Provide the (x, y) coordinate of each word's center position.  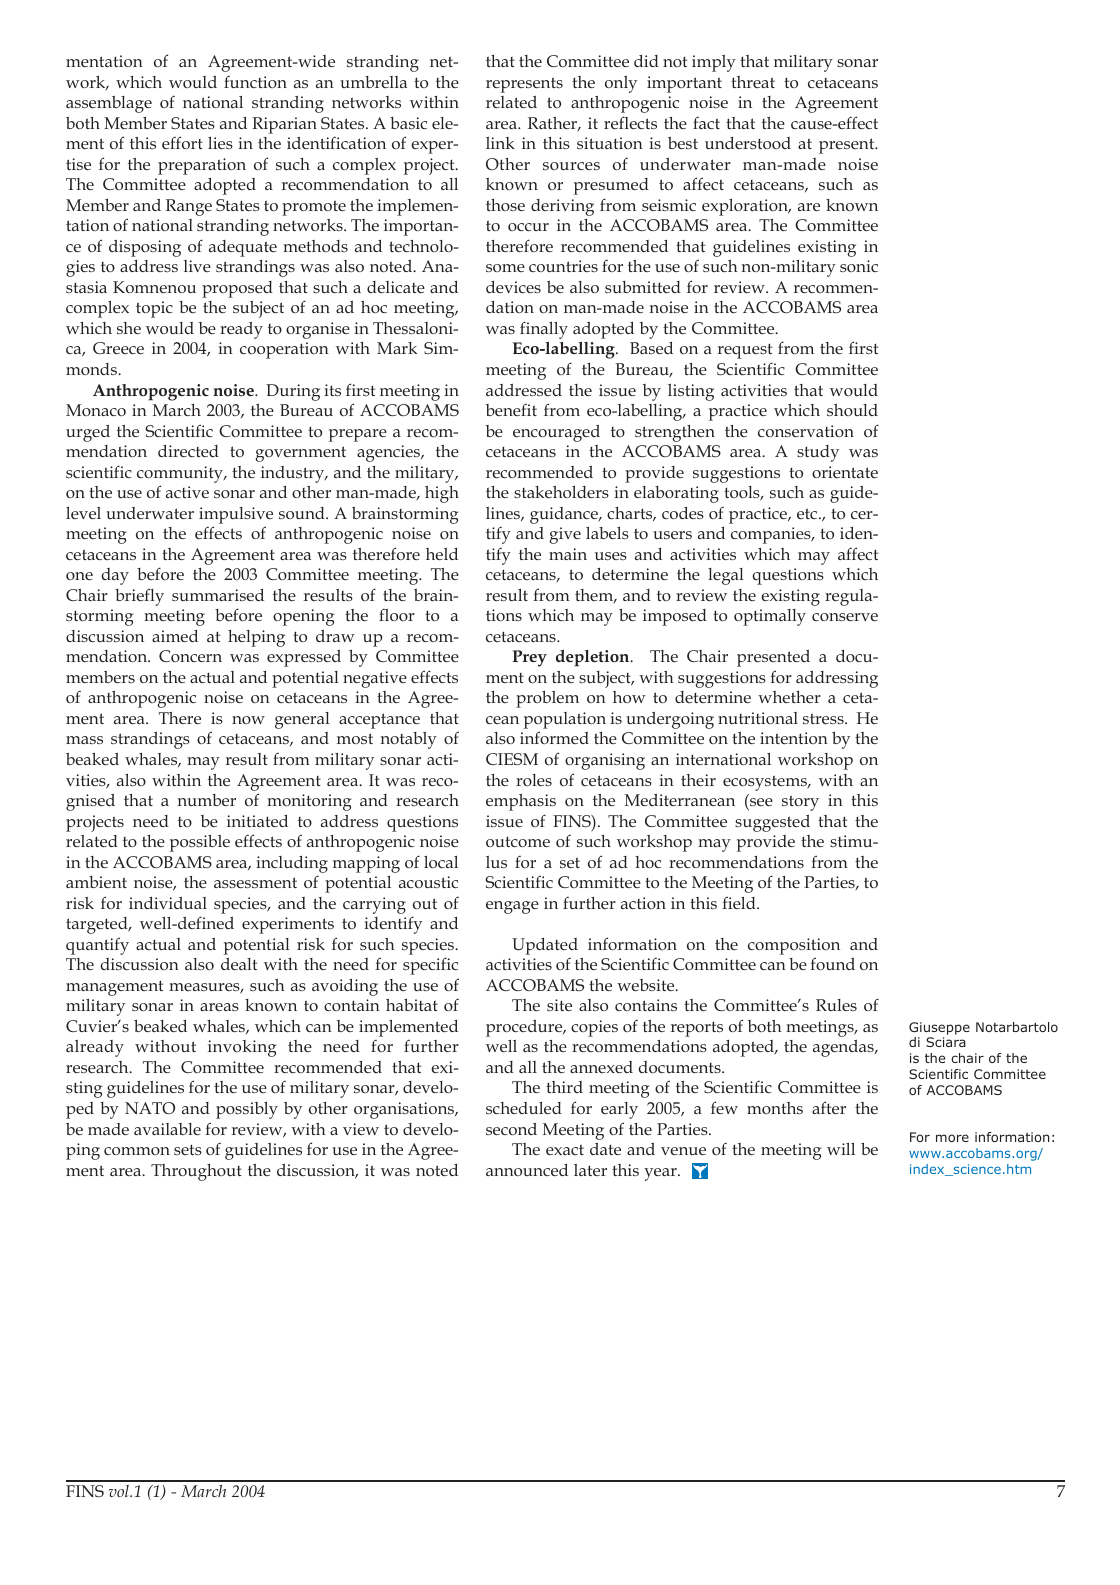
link (500, 143)
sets (188, 1149)
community (181, 474)
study (818, 453)
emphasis (521, 802)
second (511, 1129)
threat (753, 82)
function (255, 82)
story (800, 803)
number (206, 800)
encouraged (556, 433)
